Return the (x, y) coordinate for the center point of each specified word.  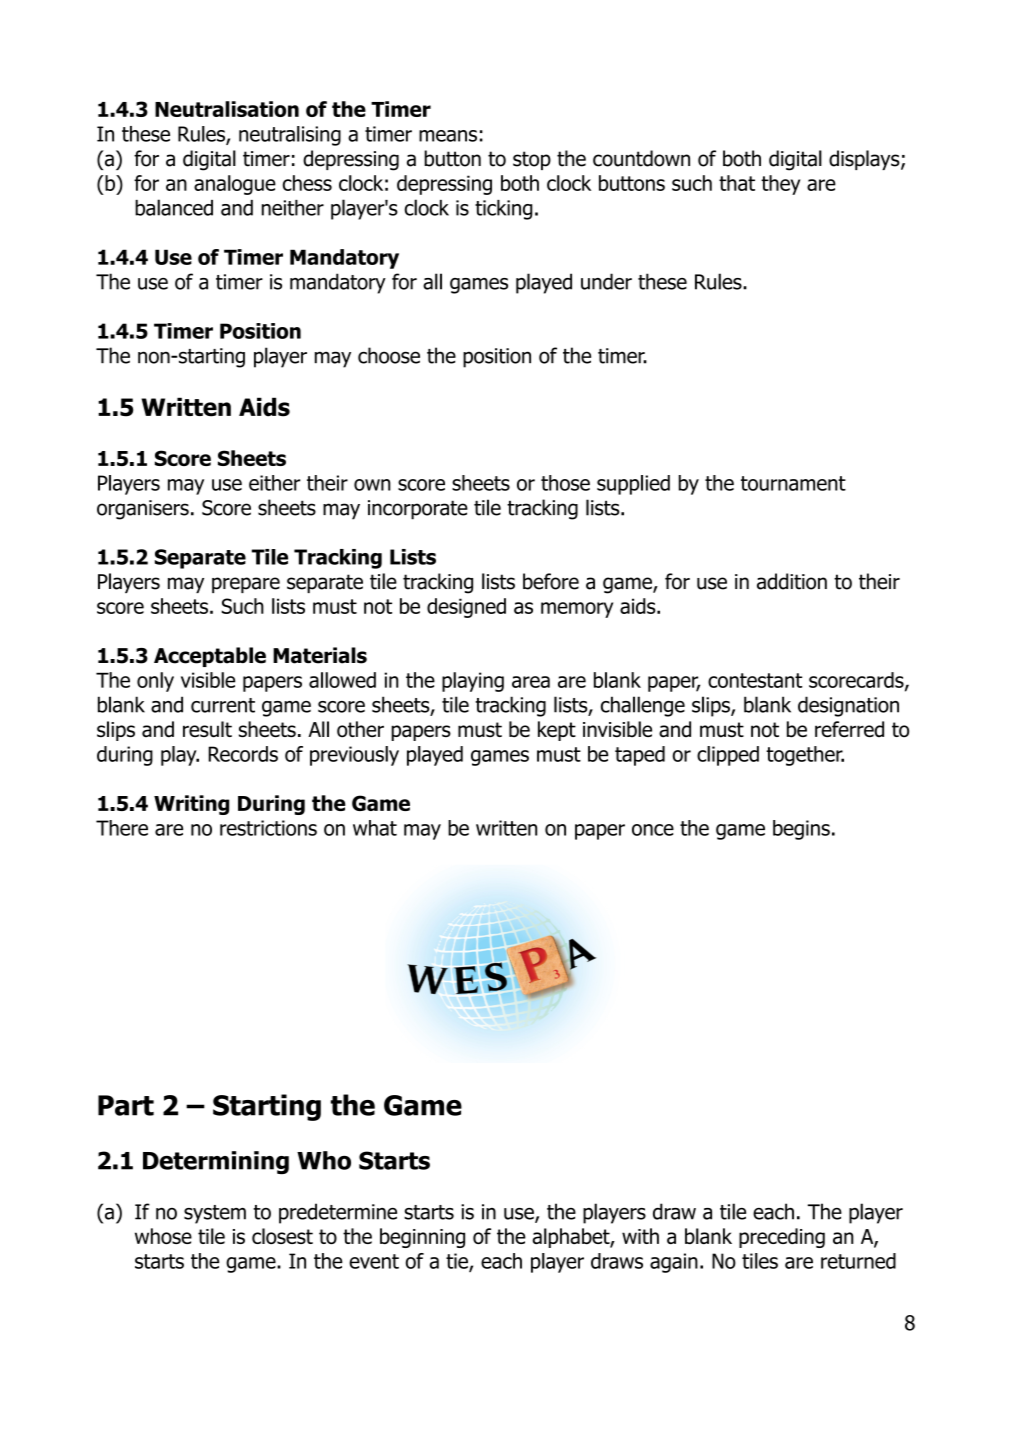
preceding (782, 1238)
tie (458, 1262)
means (448, 136)
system (215, 1214)
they (780, 185)
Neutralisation (227, 109)
